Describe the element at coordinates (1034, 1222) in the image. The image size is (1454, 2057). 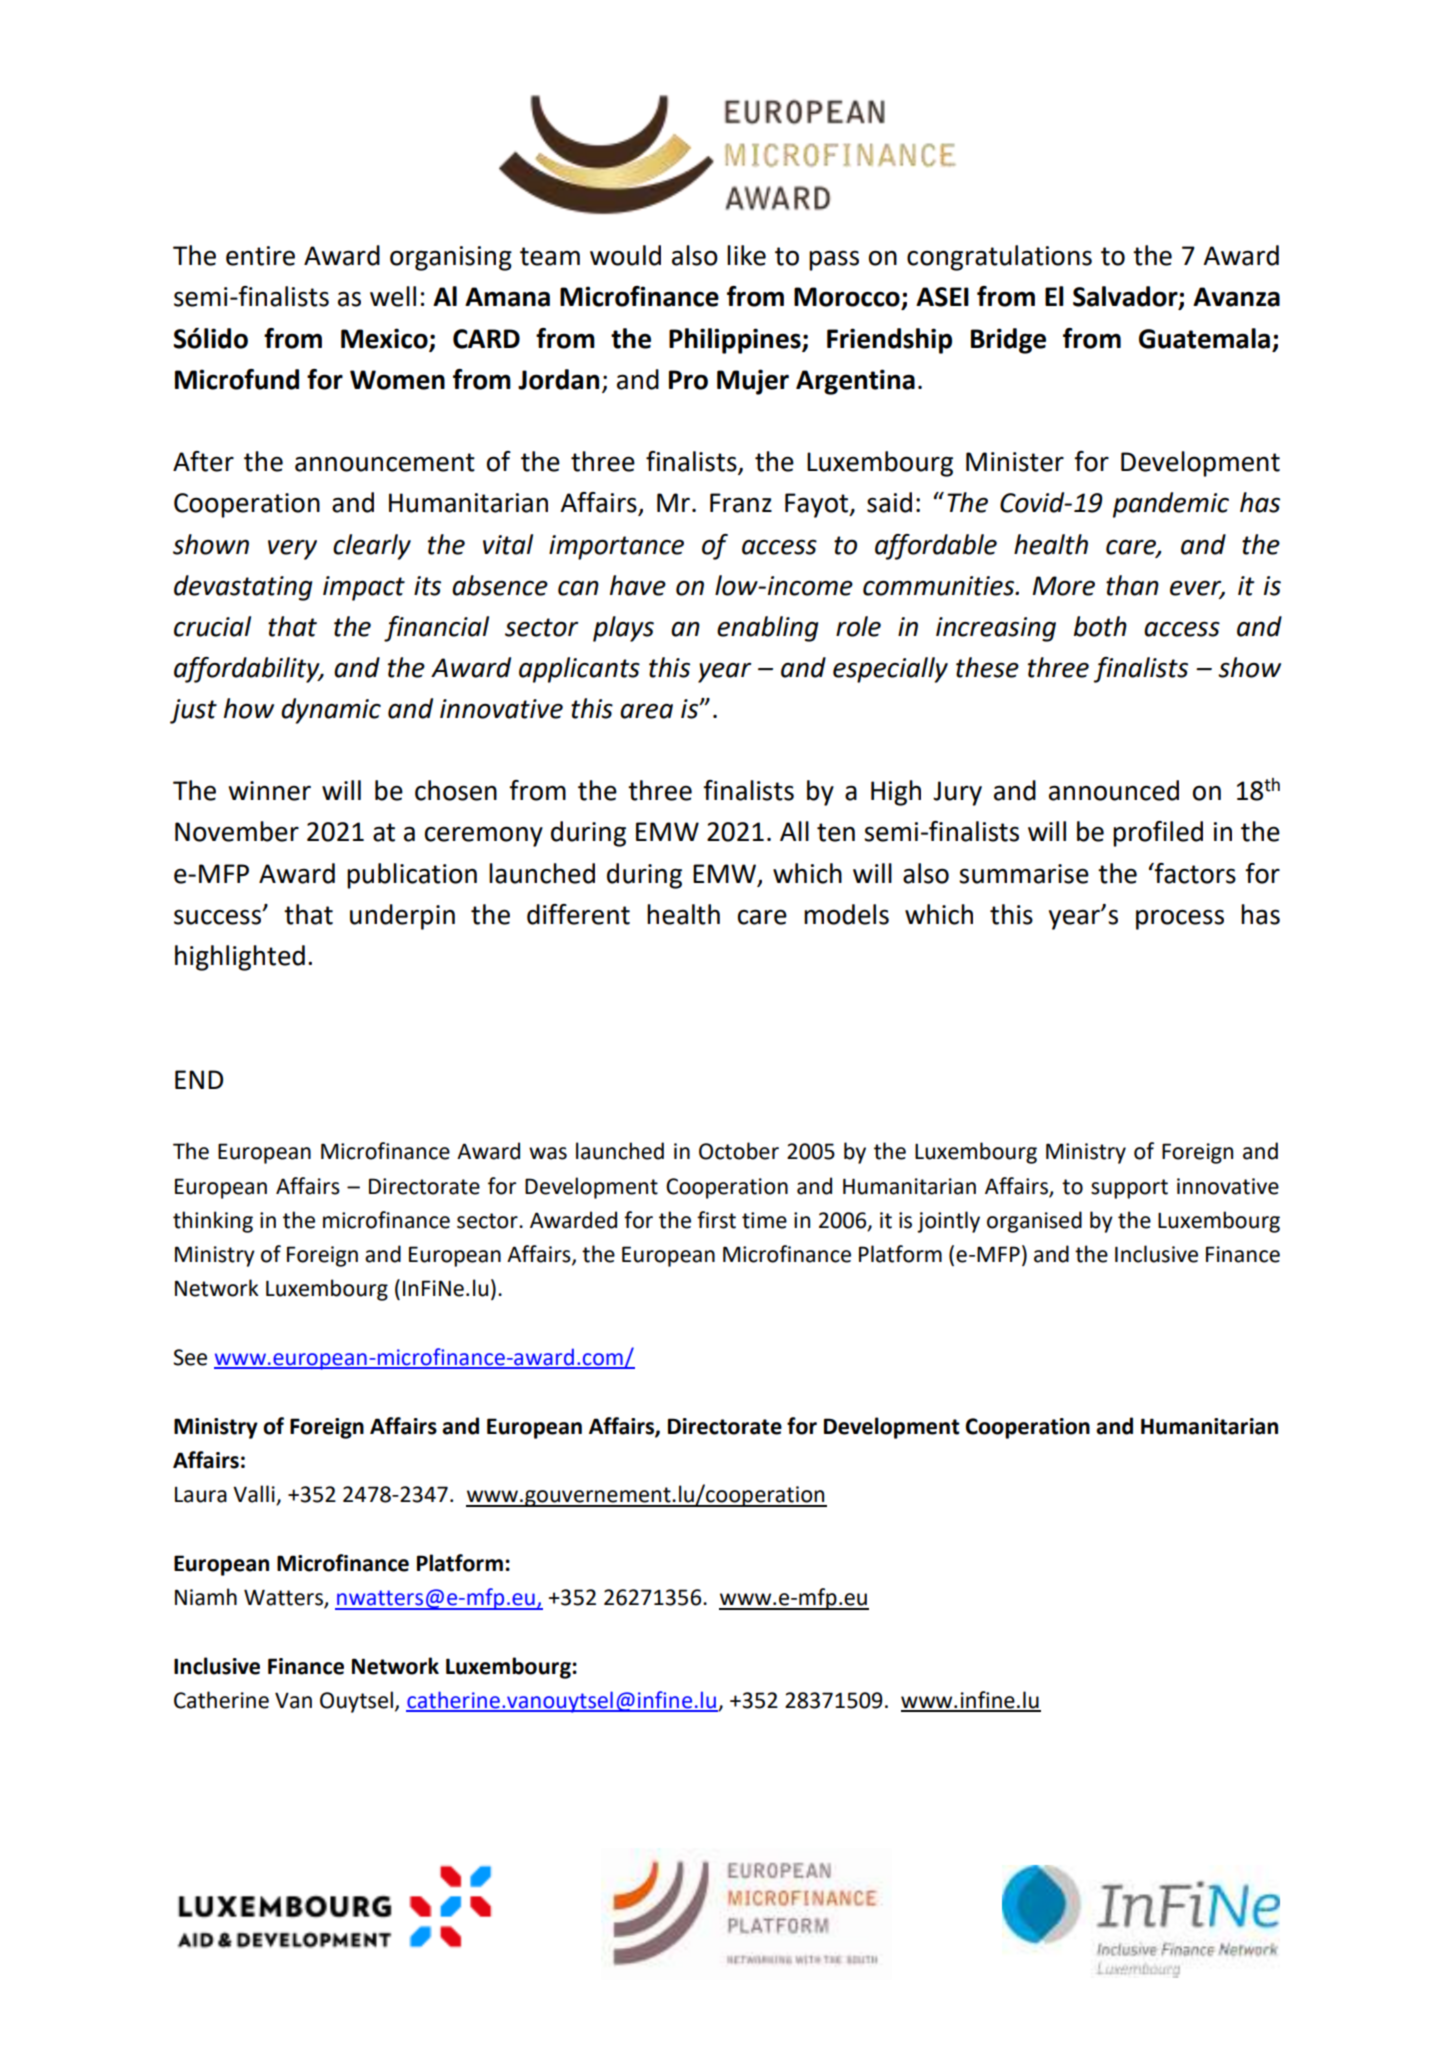
I see `organised` at that location.
